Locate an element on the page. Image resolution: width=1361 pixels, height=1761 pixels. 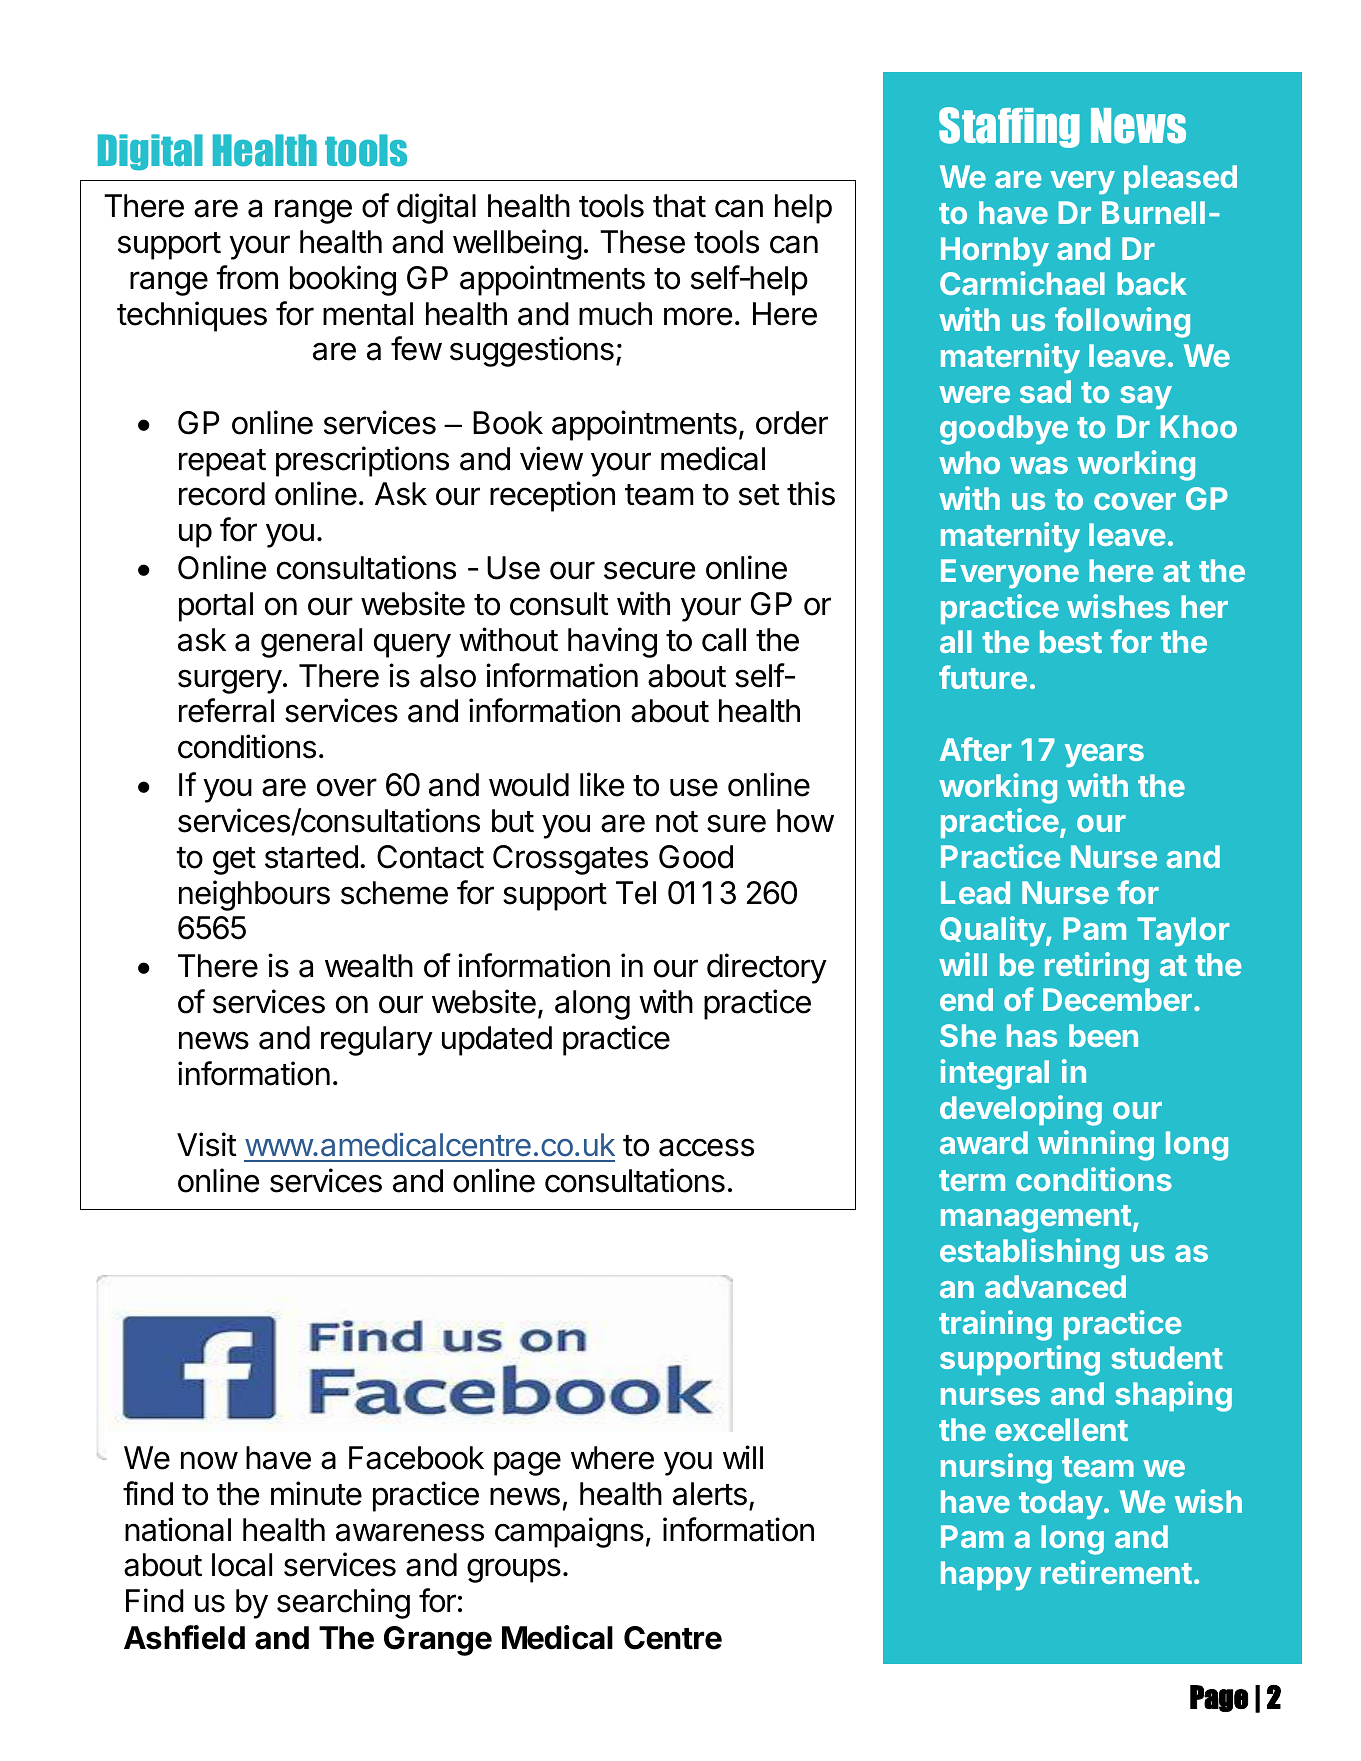
Tel is located at coordinates (636, 893).
